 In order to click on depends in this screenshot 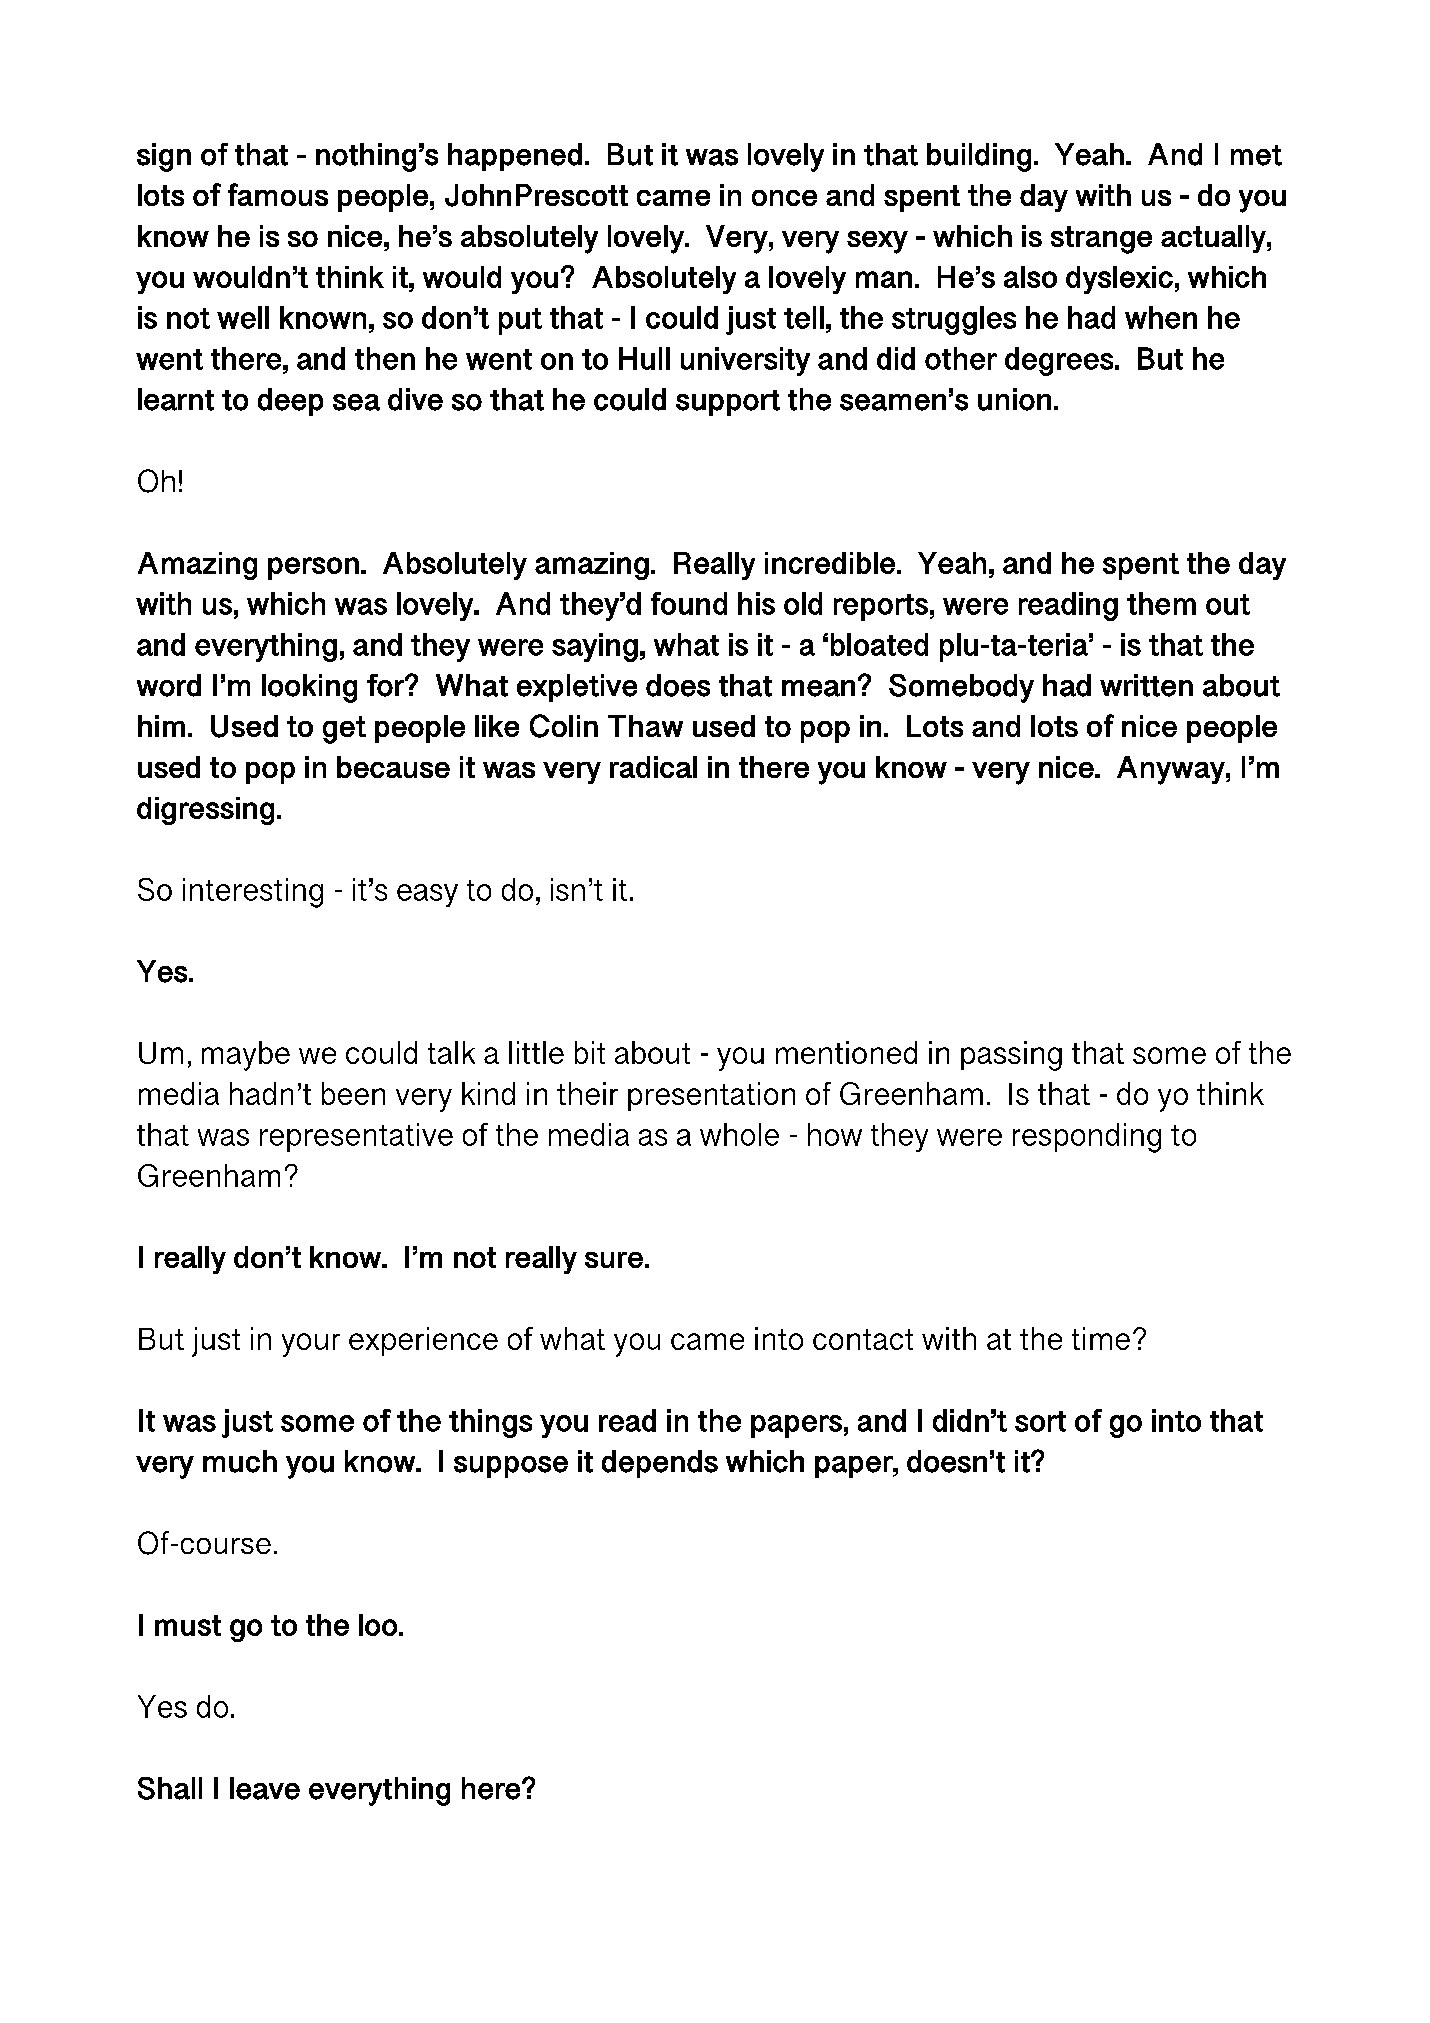, I will do `click(660, 1464)`.
